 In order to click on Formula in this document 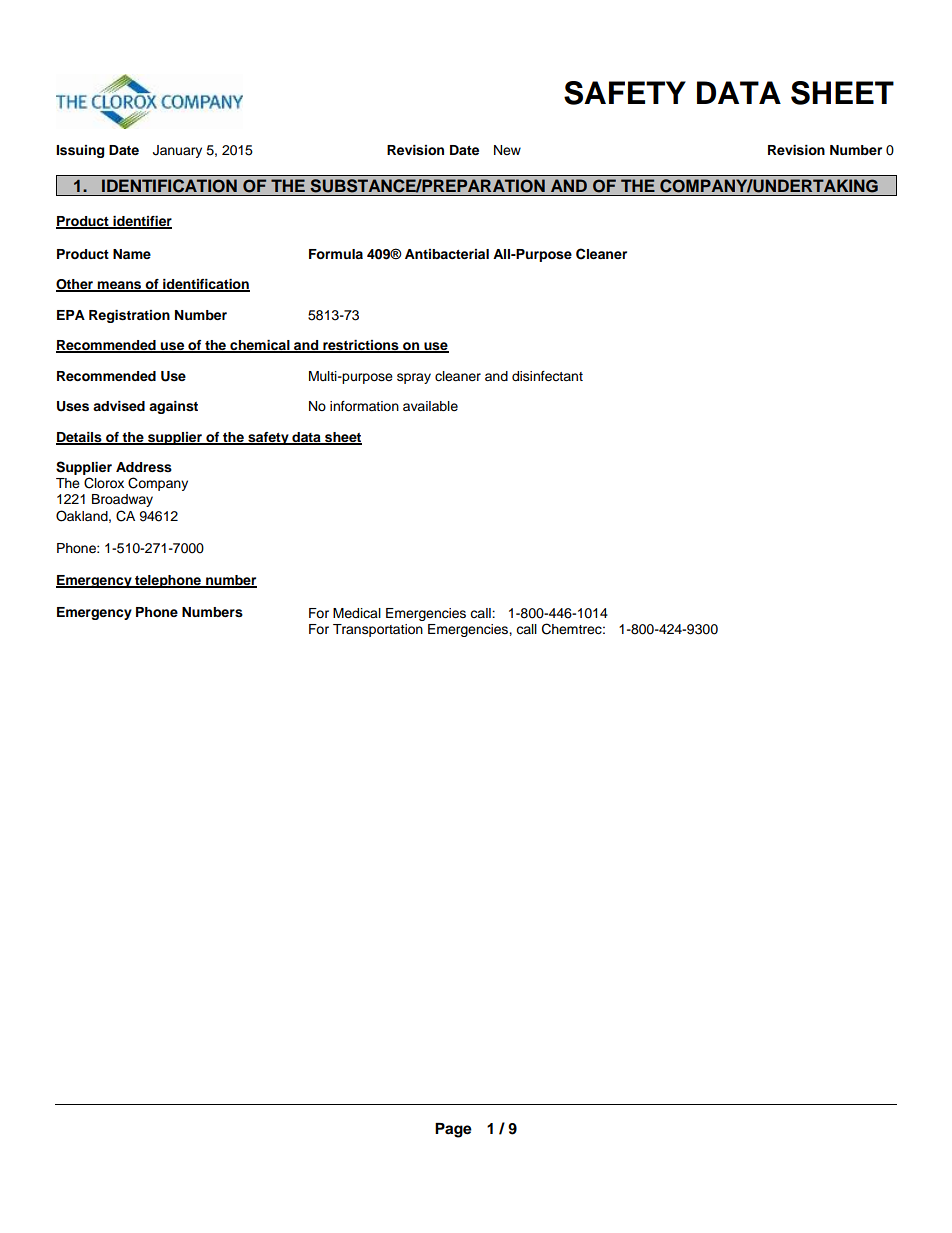, I will do `click(336, 254)`.
